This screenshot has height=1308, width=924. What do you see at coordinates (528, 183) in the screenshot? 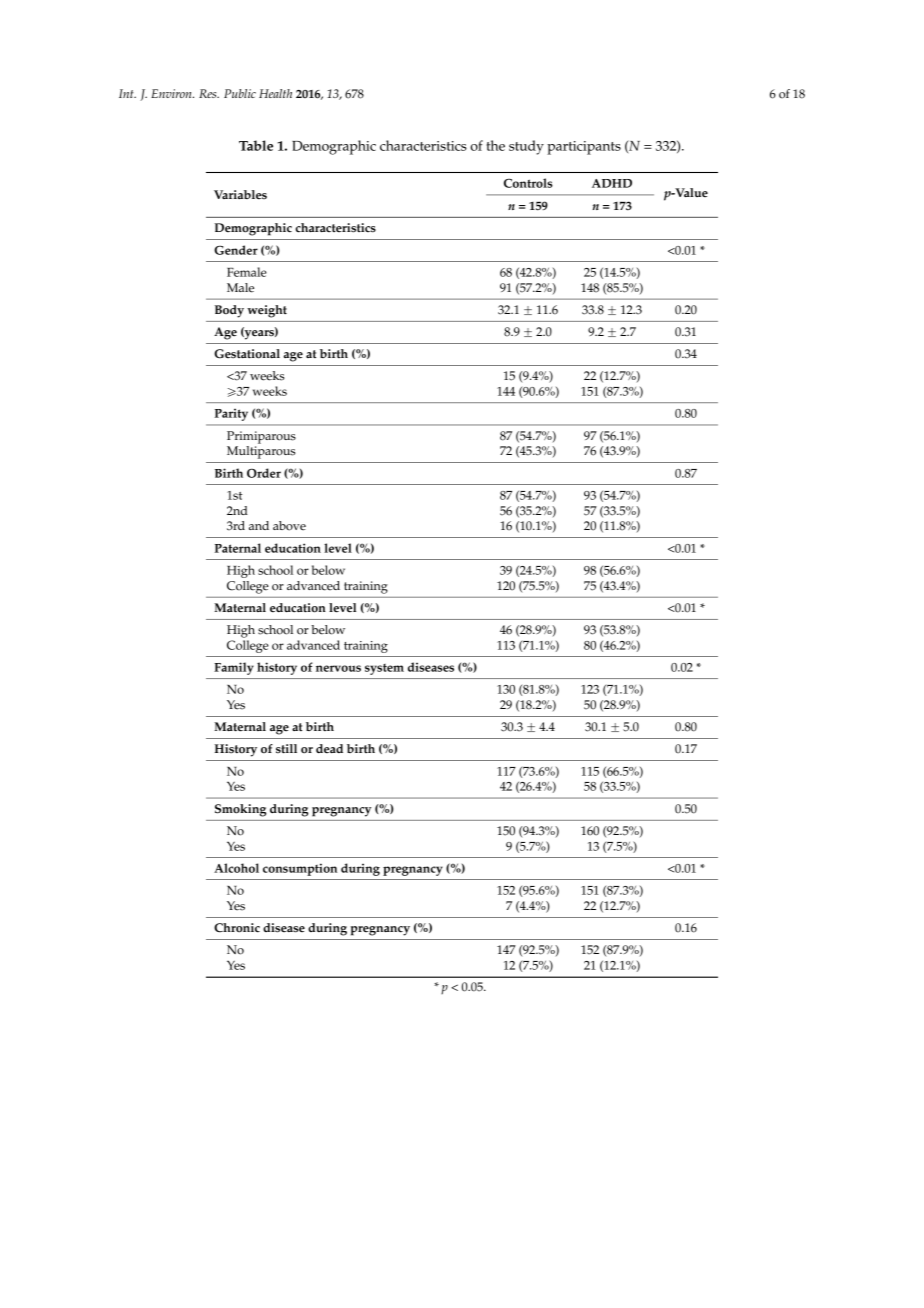
I see `Controls` at bounding box center [528, 183].
